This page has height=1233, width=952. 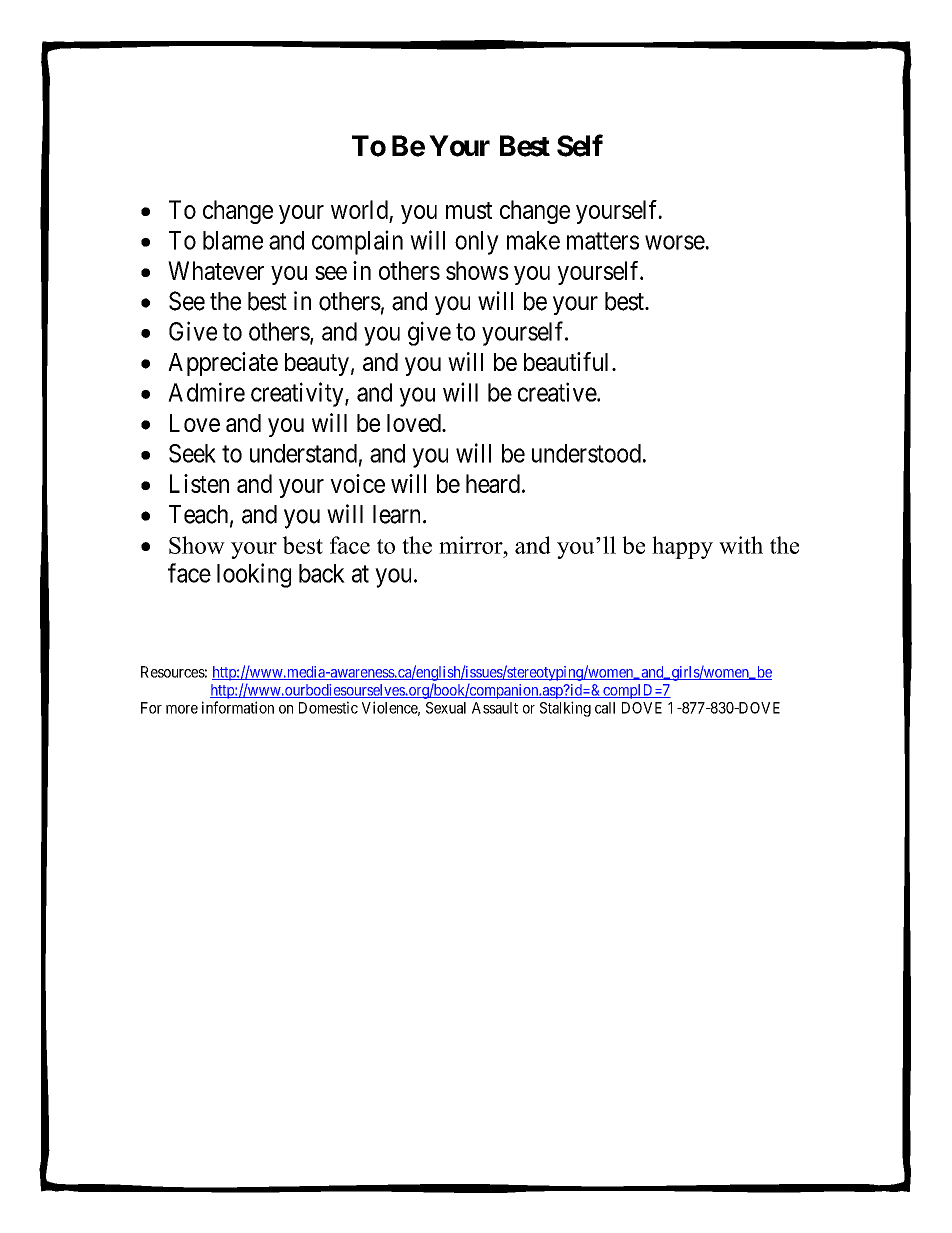 What do you see at coordinates (493, 483) in the page?
I see `heard` at bounding box center [493, 483].
